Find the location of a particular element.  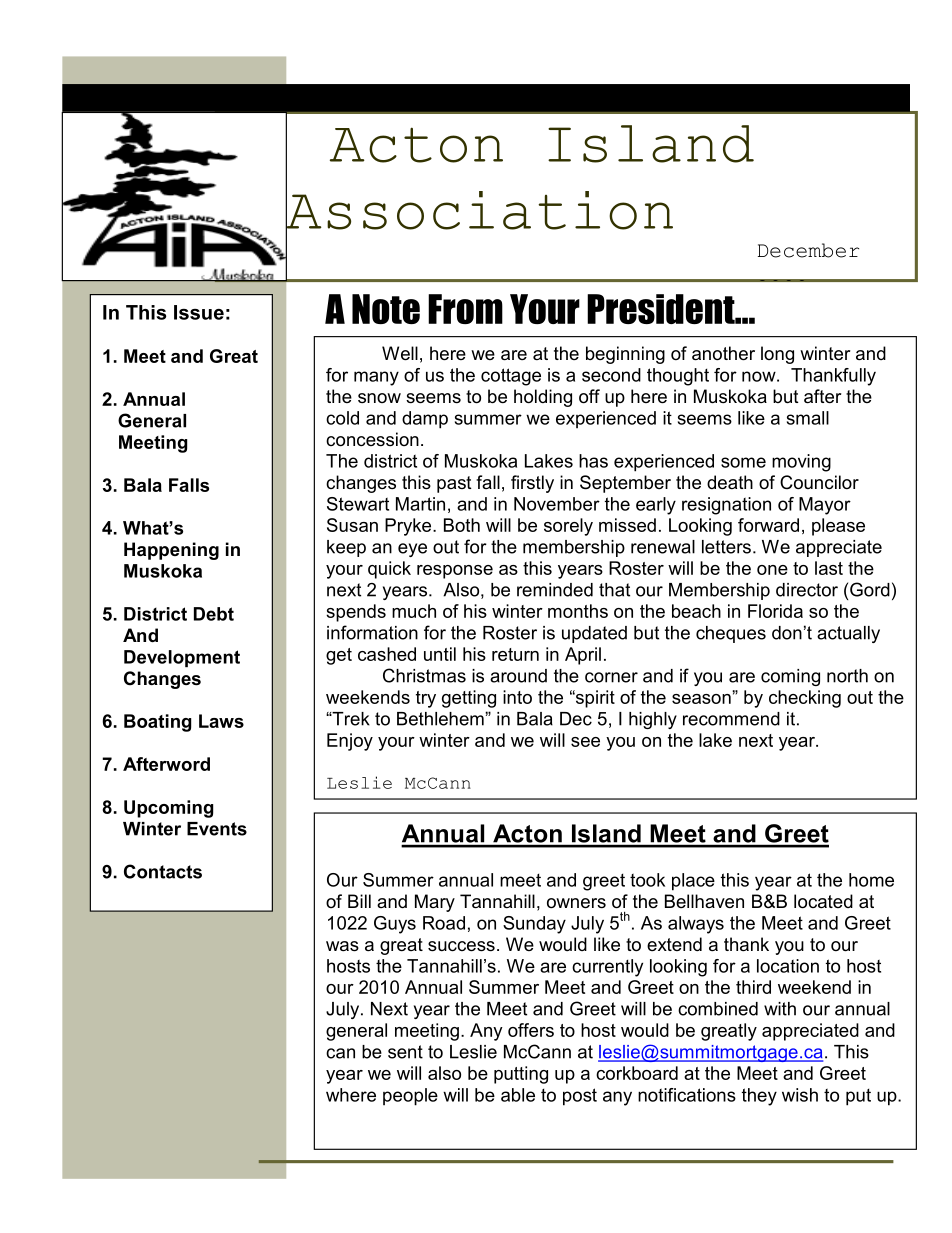

Bethlehem is located at coordinates (441, 719).
